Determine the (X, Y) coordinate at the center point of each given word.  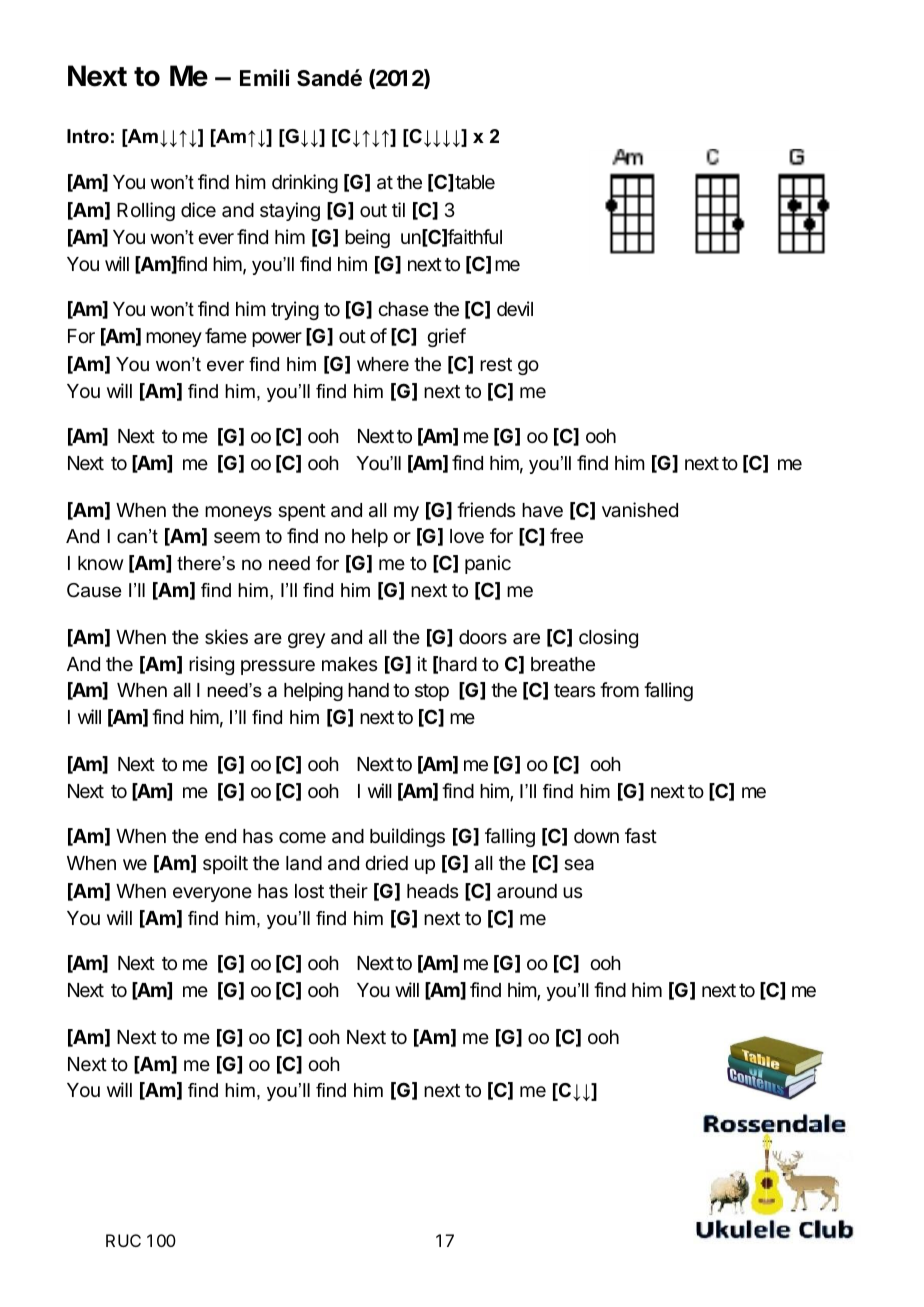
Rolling (146, 211)
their (348, 890)
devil (515, 308)
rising (211, 665)
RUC (123, 1240)
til (398, 209)
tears (574, 690)
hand (368, 690)
